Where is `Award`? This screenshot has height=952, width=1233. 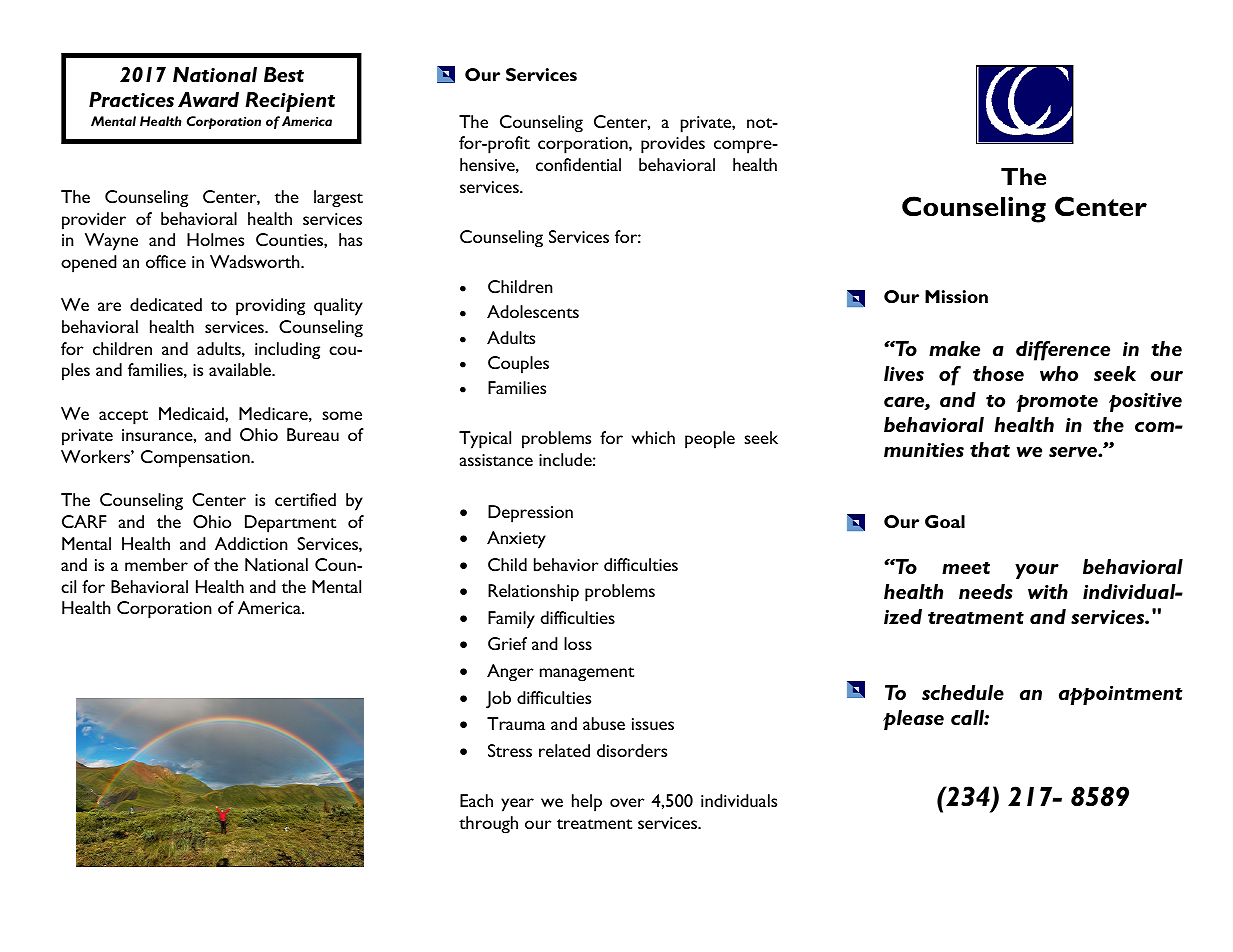 Award is located at coordinates (208, 99).
